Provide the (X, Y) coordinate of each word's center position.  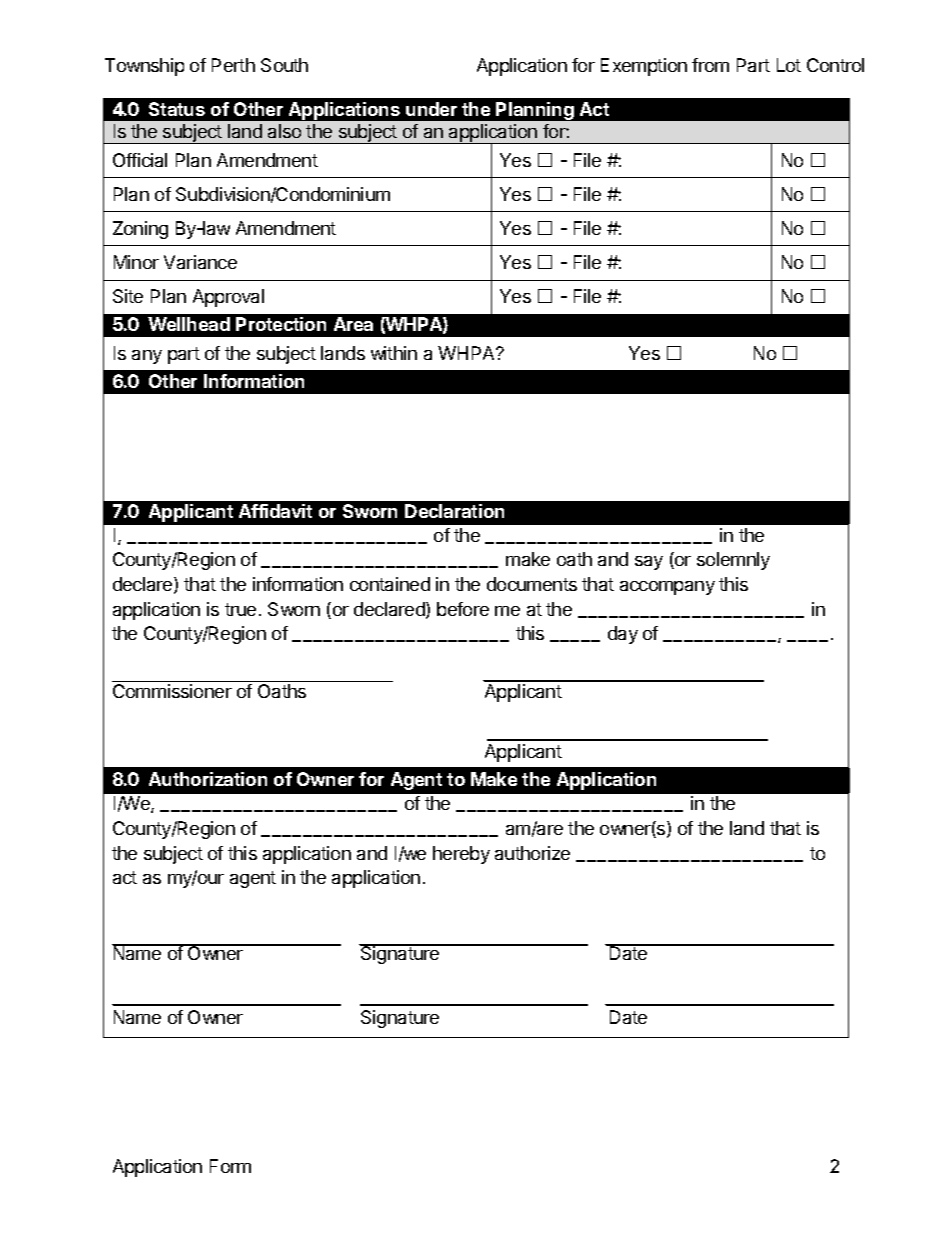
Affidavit (275, 511)
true (240, 609)
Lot (789, 65)
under (431, 109)
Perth (233, 65)
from (710, 65)
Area (353, 324)
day (623, 635)
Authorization (208, 779)
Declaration (454, 511)
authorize (532, 853)
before (463, 609)
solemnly (733, 561)
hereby (461, 855)
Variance (200, 262)
